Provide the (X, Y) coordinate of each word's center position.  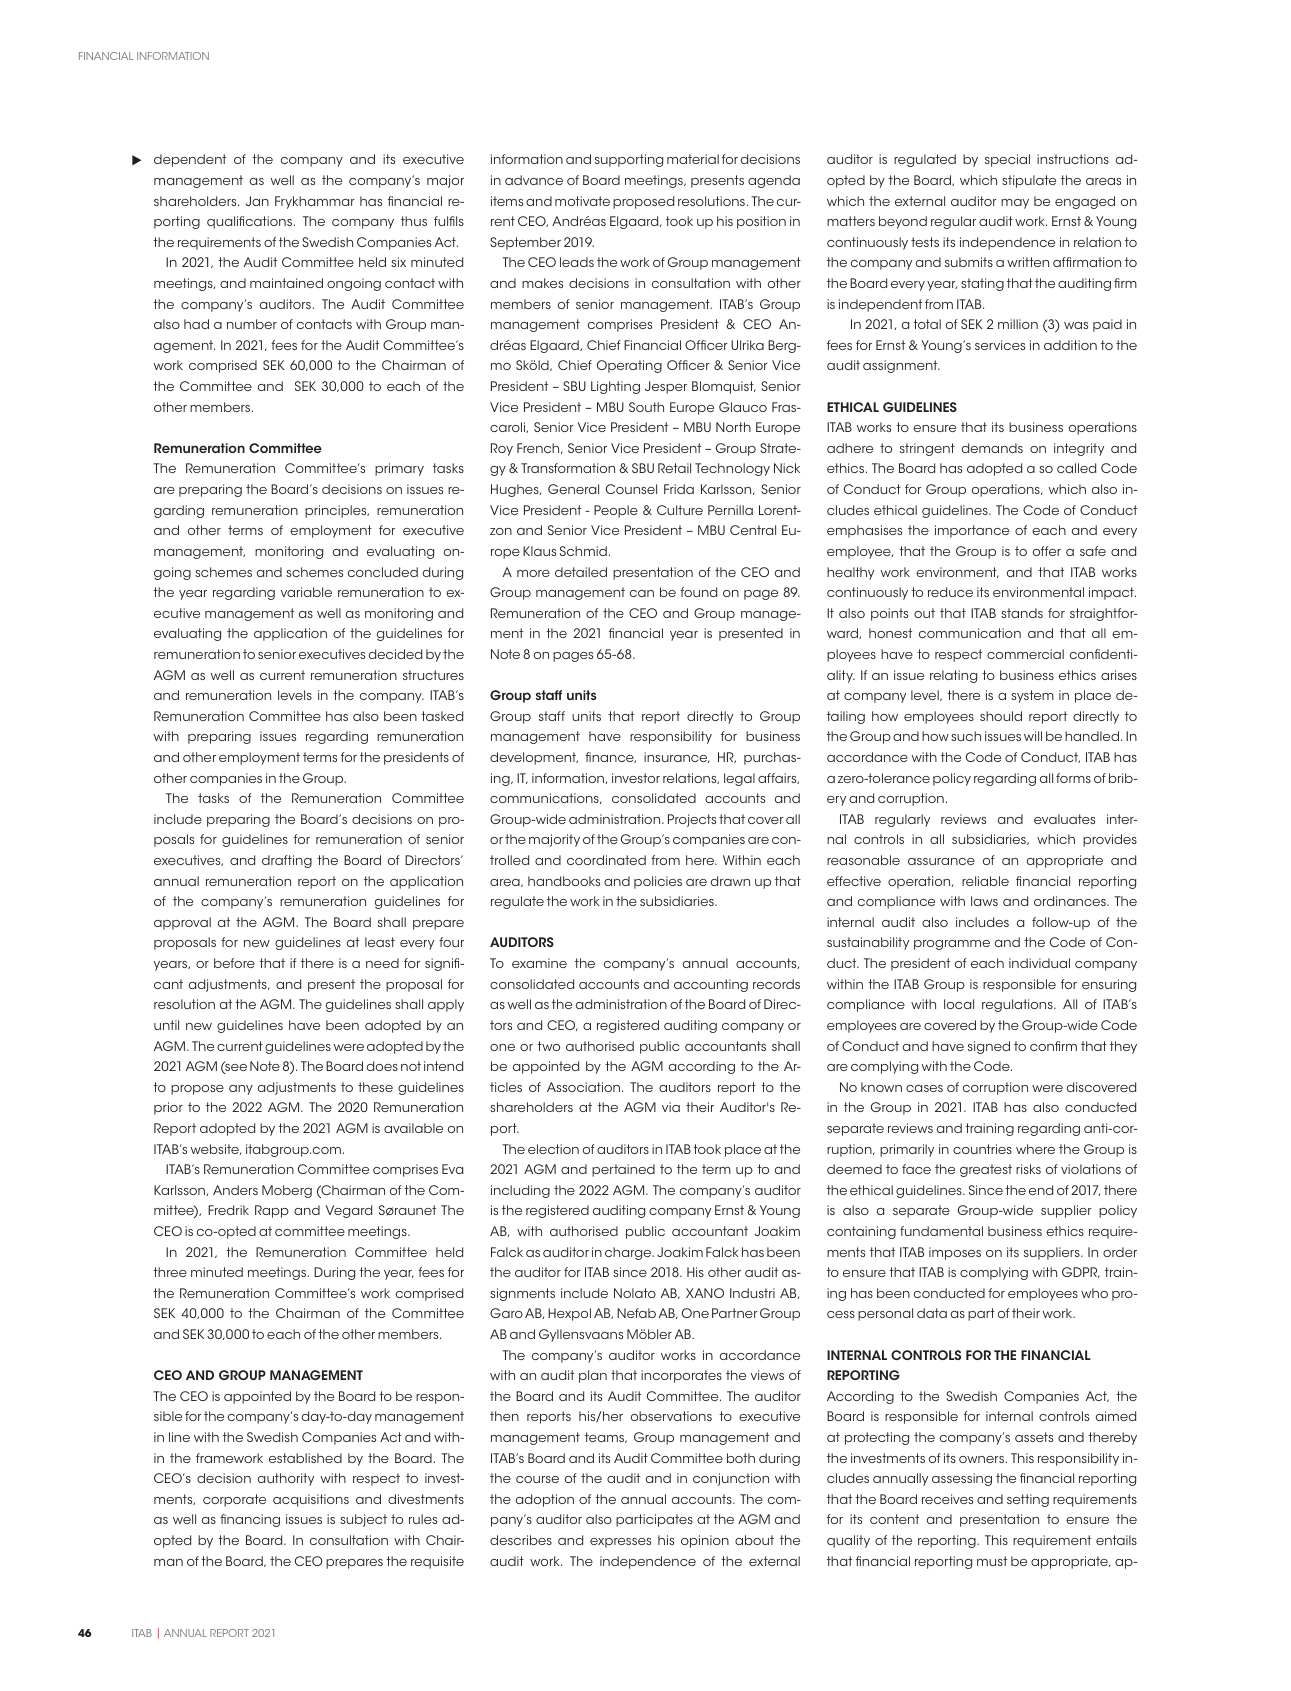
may (1015, 204)
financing (250, 1520)
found (698, 592)
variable (306, 592)
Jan (257, 201)
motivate (582, 201)
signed (989, 1047)
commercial (1025, 654)
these (375, 1087)
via (671, 1107)
